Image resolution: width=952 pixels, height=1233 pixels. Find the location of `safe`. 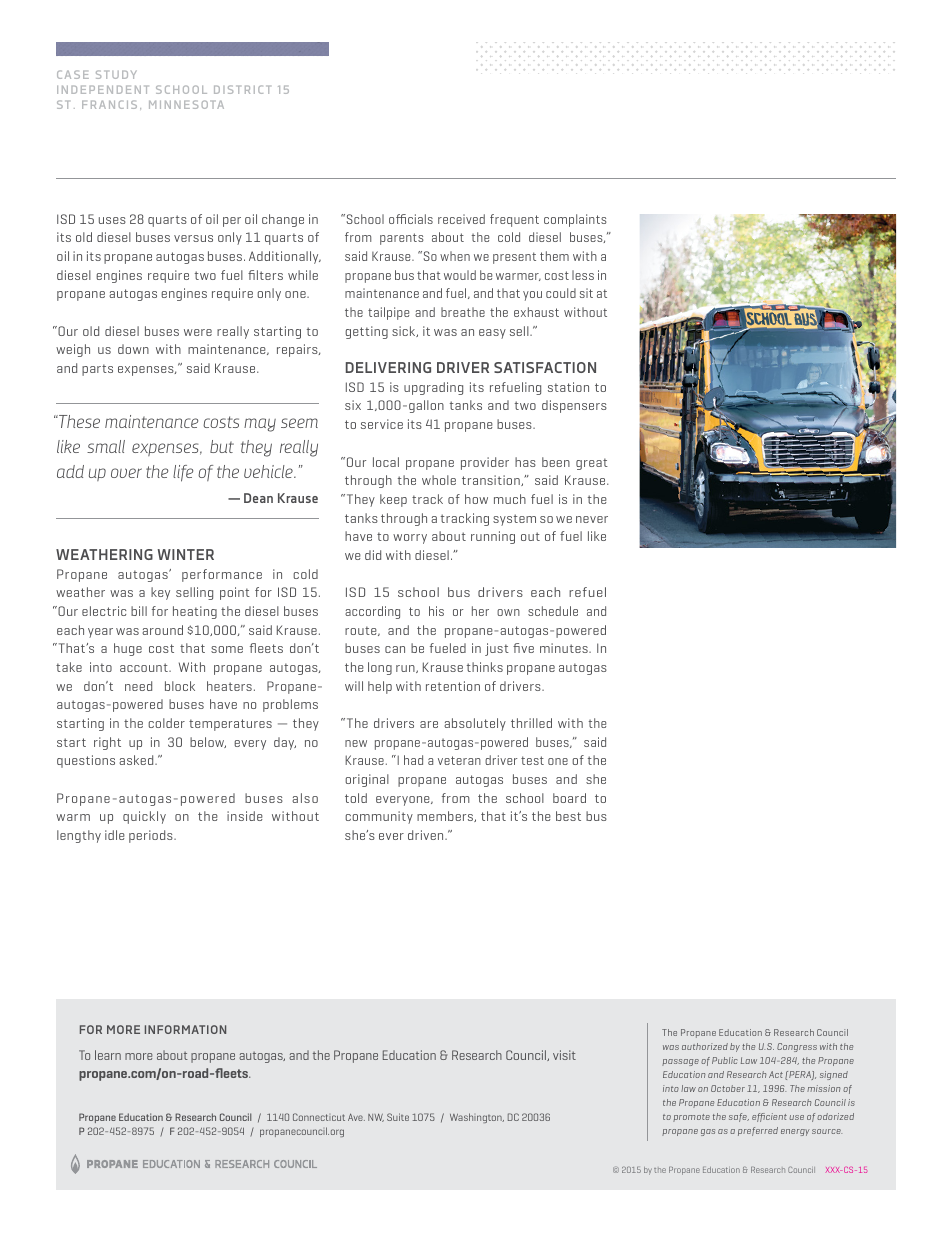

safe is located at coordinates (739, 1117).
